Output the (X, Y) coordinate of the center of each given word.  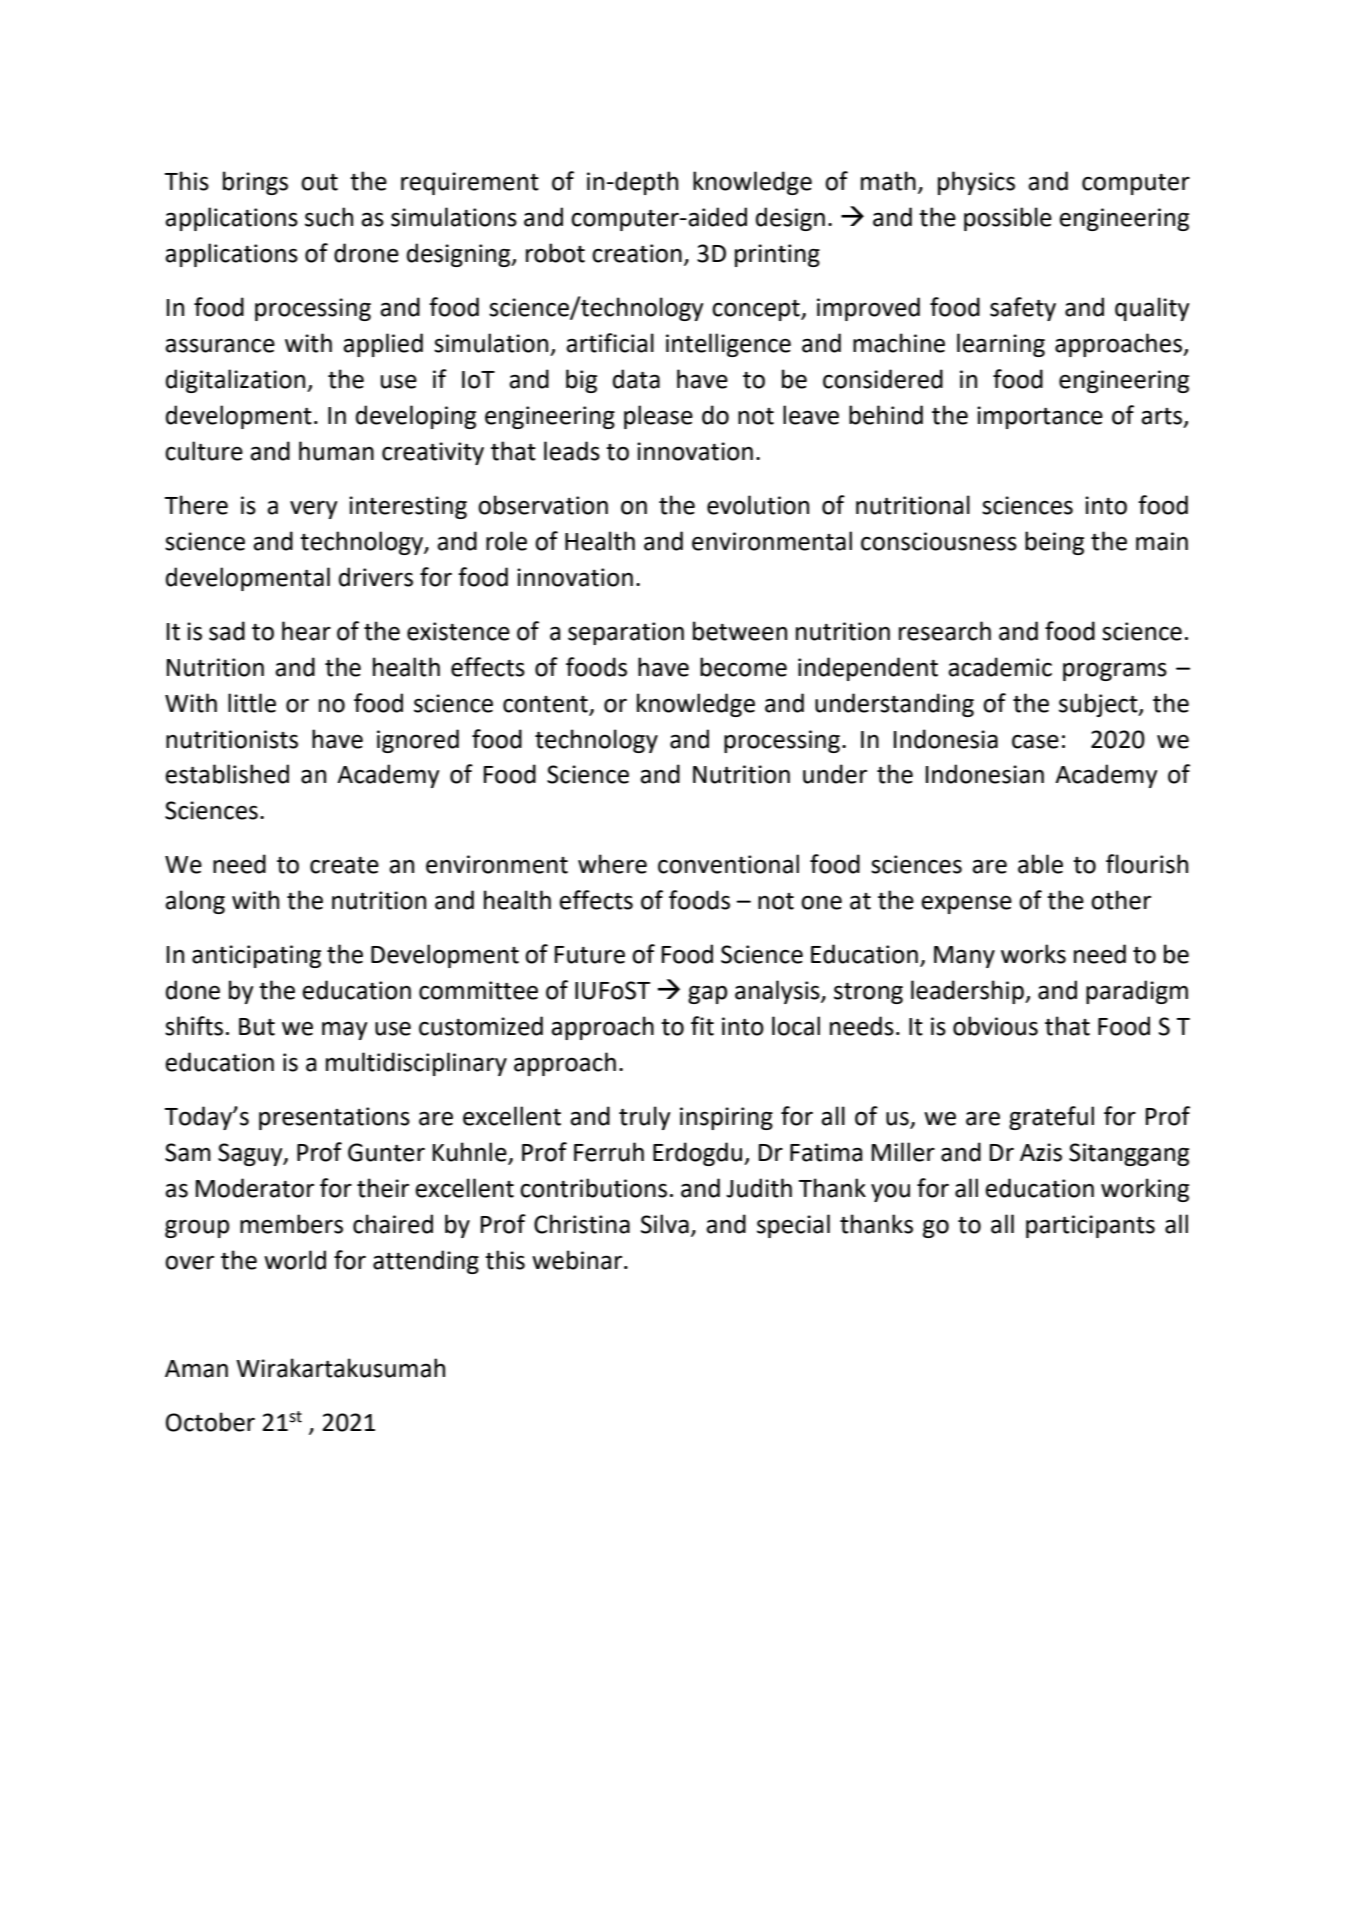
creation (637, 253)
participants (1090, 1226)
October (210, 1422)
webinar (578, 1260)
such (329, 217)
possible (1008, 219)
